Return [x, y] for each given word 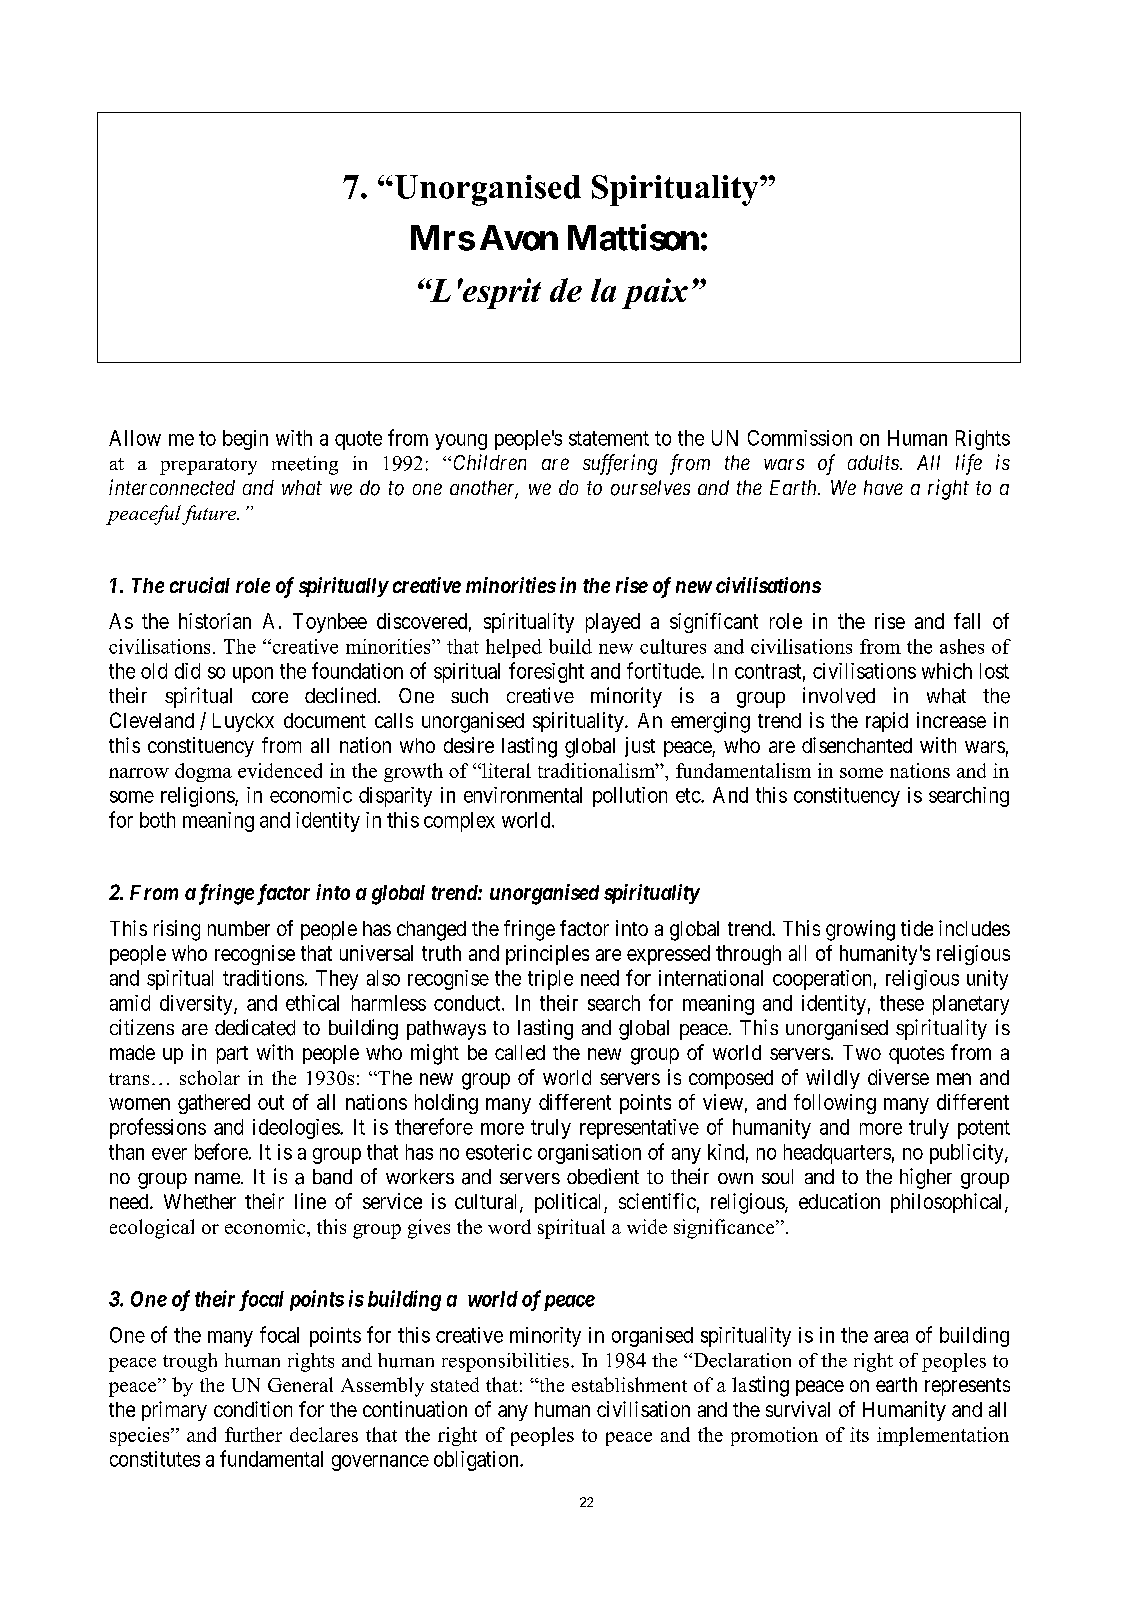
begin [245, 440]
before [221, 1151]
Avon [519, 238]
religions [198, 797]
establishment [629, 1384]
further [253, 1434]
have [883, 487]
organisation [589, 1154]
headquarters [837, 1154]
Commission [800, 438]
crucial [200, 585]
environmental [523, 795]
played [613, 623]
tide [917, 928]
